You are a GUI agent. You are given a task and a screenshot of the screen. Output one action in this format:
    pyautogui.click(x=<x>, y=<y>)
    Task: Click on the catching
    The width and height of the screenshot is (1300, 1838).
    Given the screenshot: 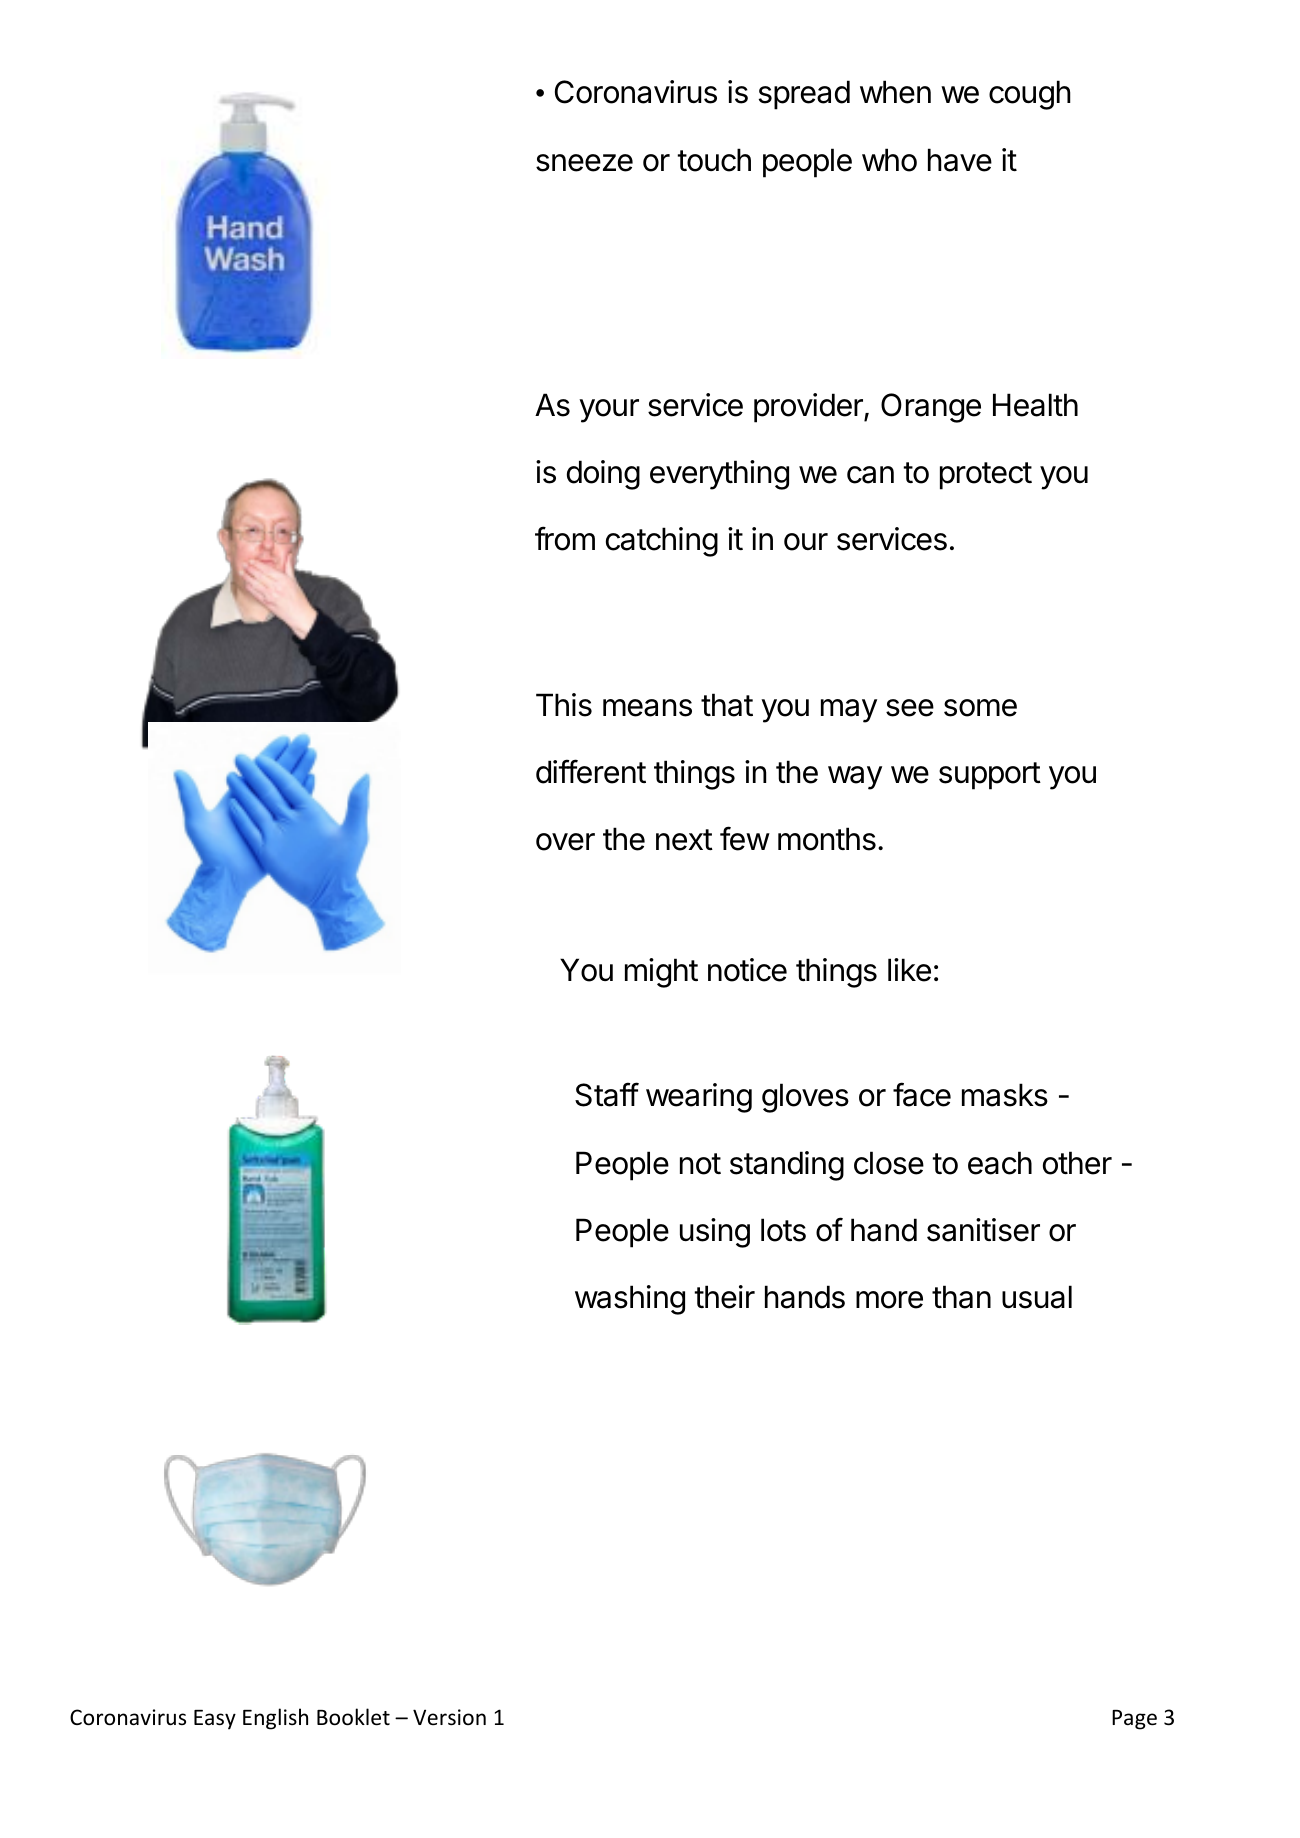 What is the action you would take?
    pyautogui.click(x=662, y=542)
